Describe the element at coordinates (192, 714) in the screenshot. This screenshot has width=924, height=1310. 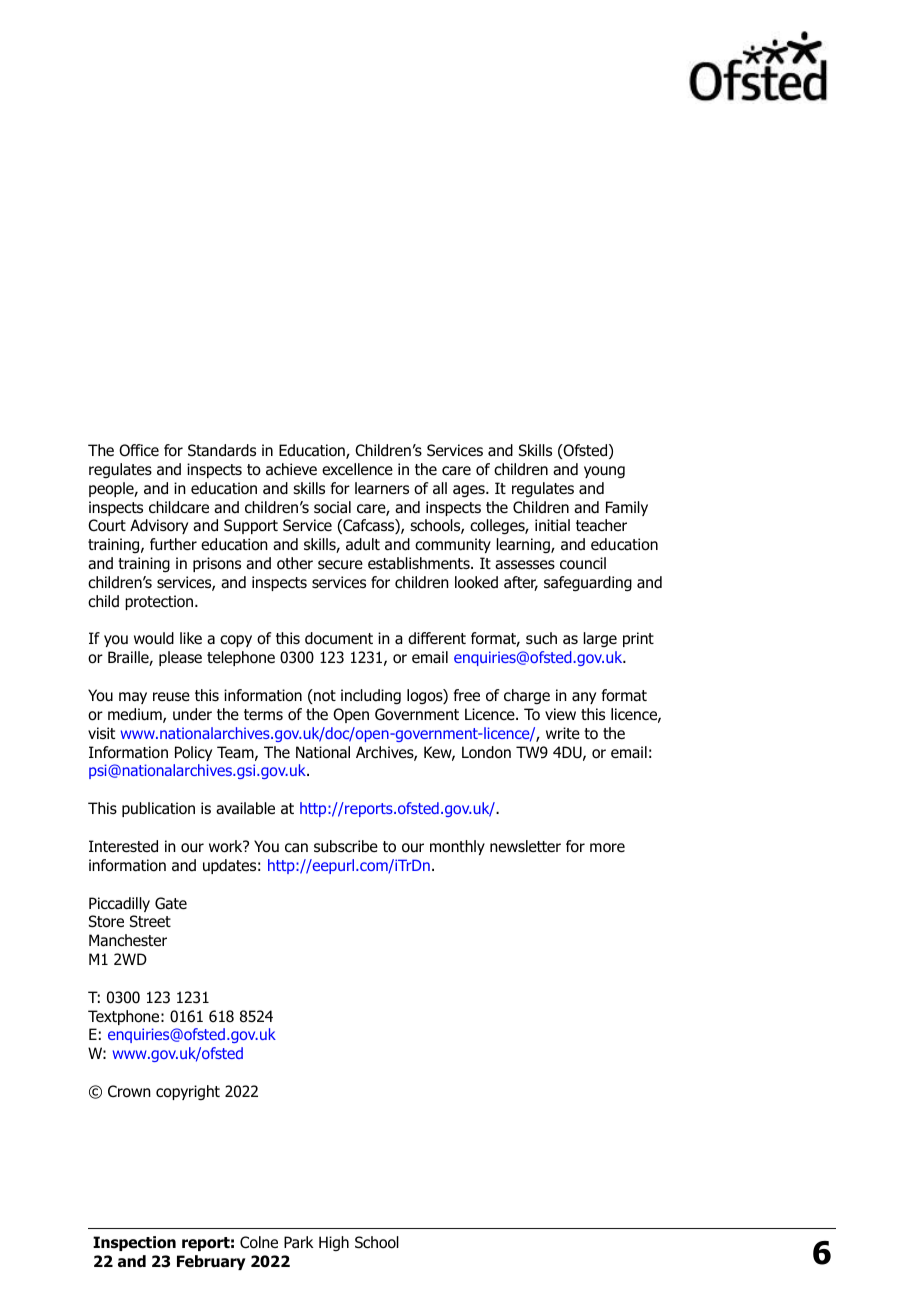
I see `under` at that location.
